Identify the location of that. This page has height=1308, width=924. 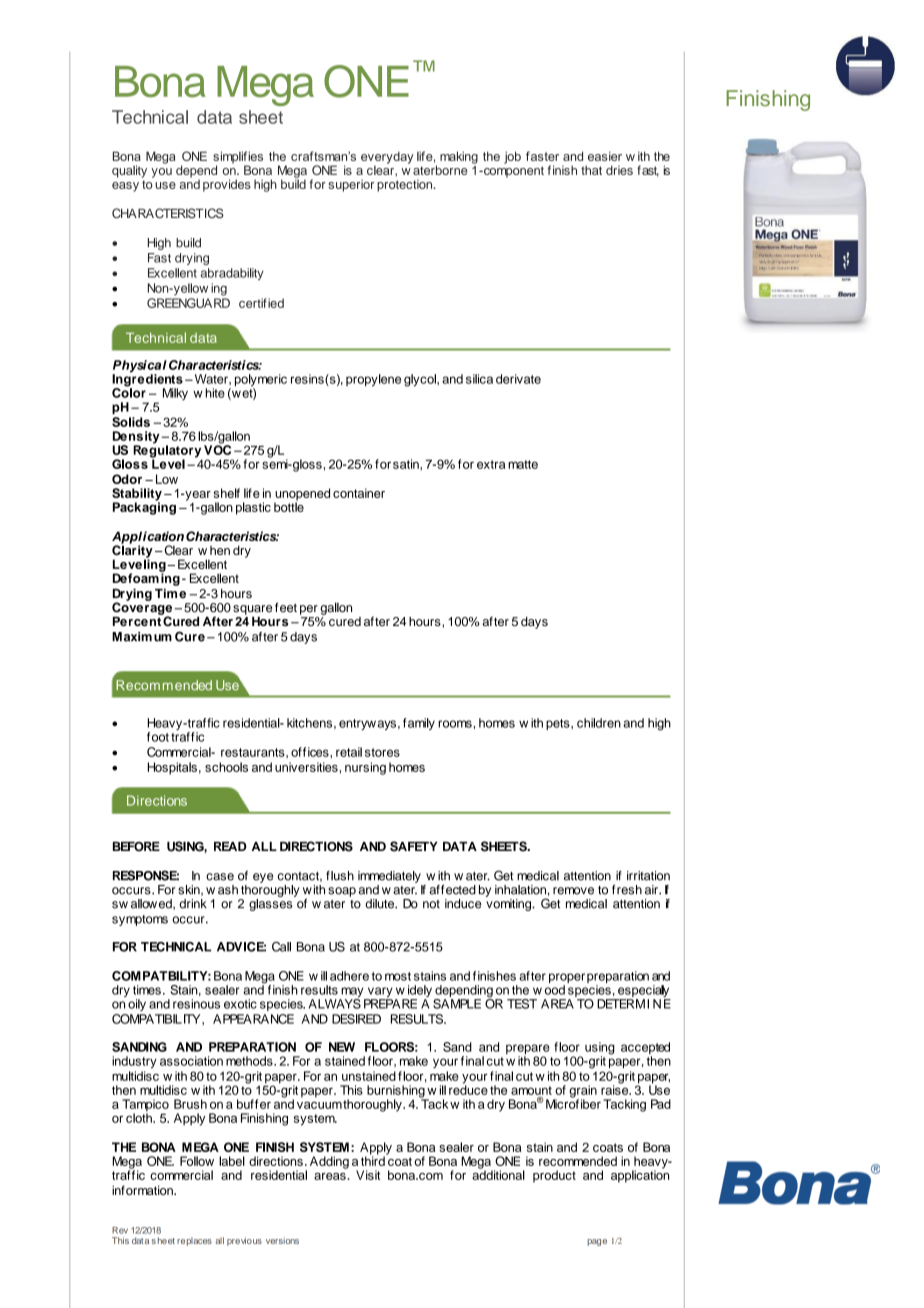
(591, 170).
